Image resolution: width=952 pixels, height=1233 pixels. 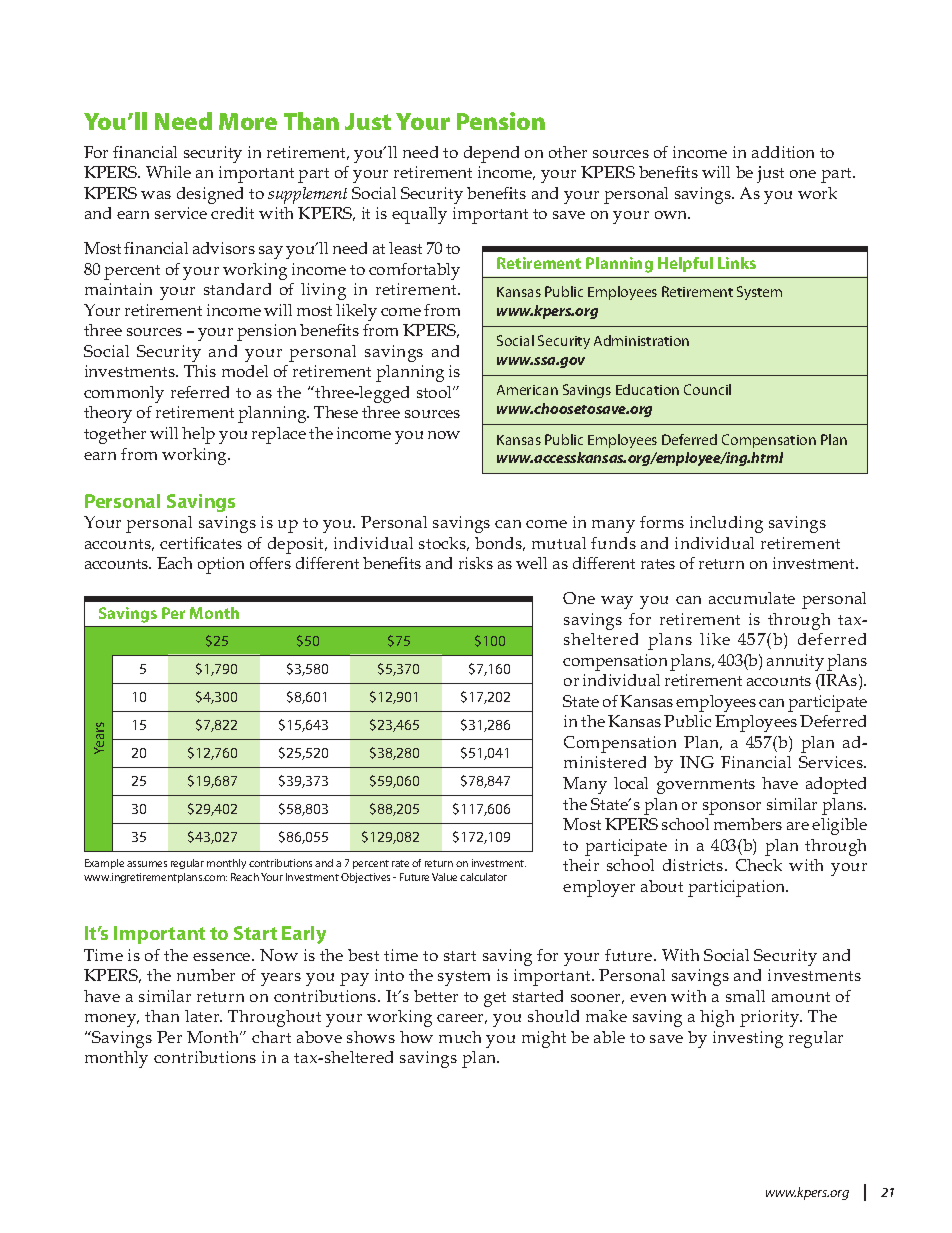 I want to click on risks, so click(x=476, y=563).
